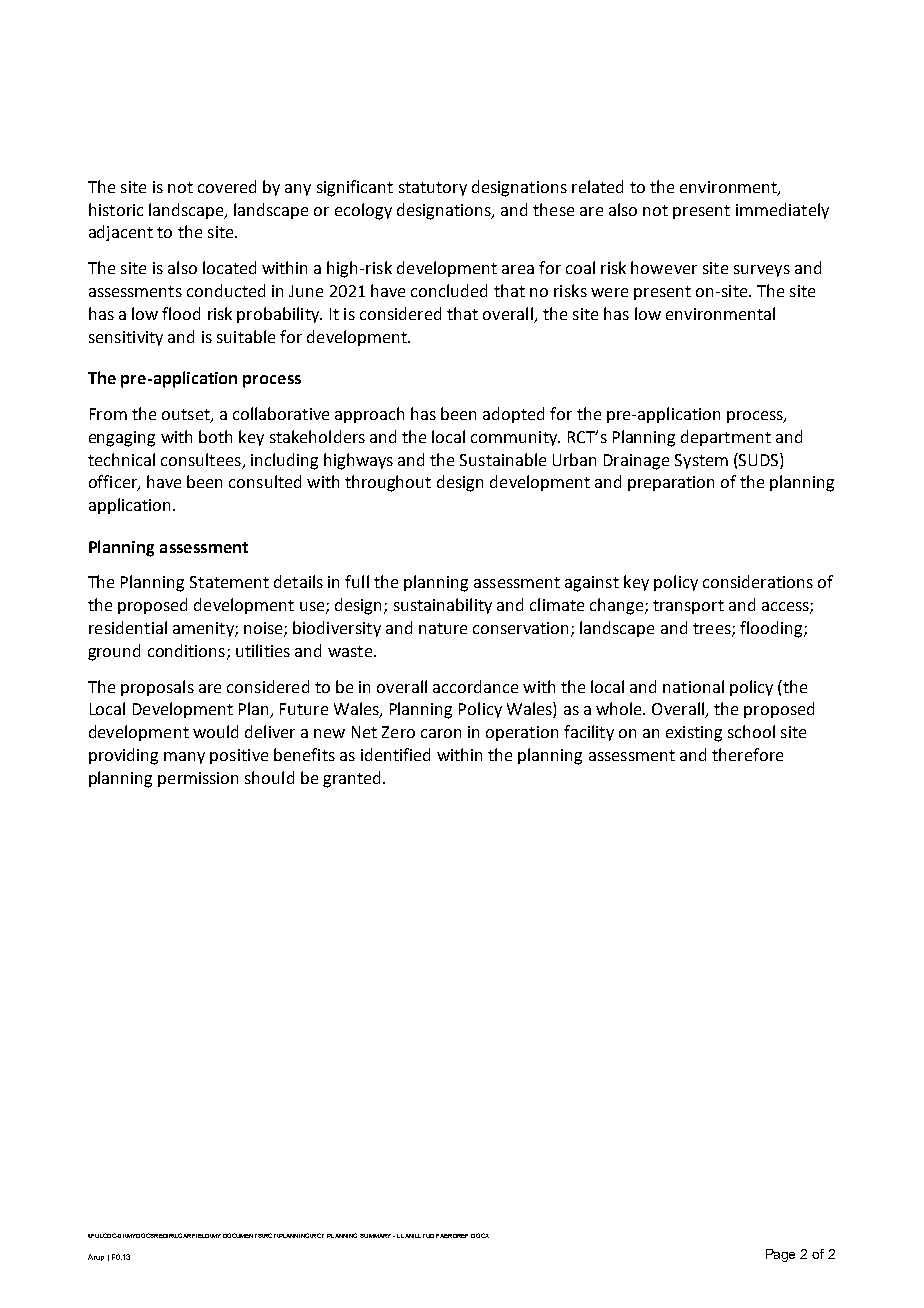 Image resolution: width=924 pixels, height=1308 pixels. I want to click on adopted, so click(513, 415).
